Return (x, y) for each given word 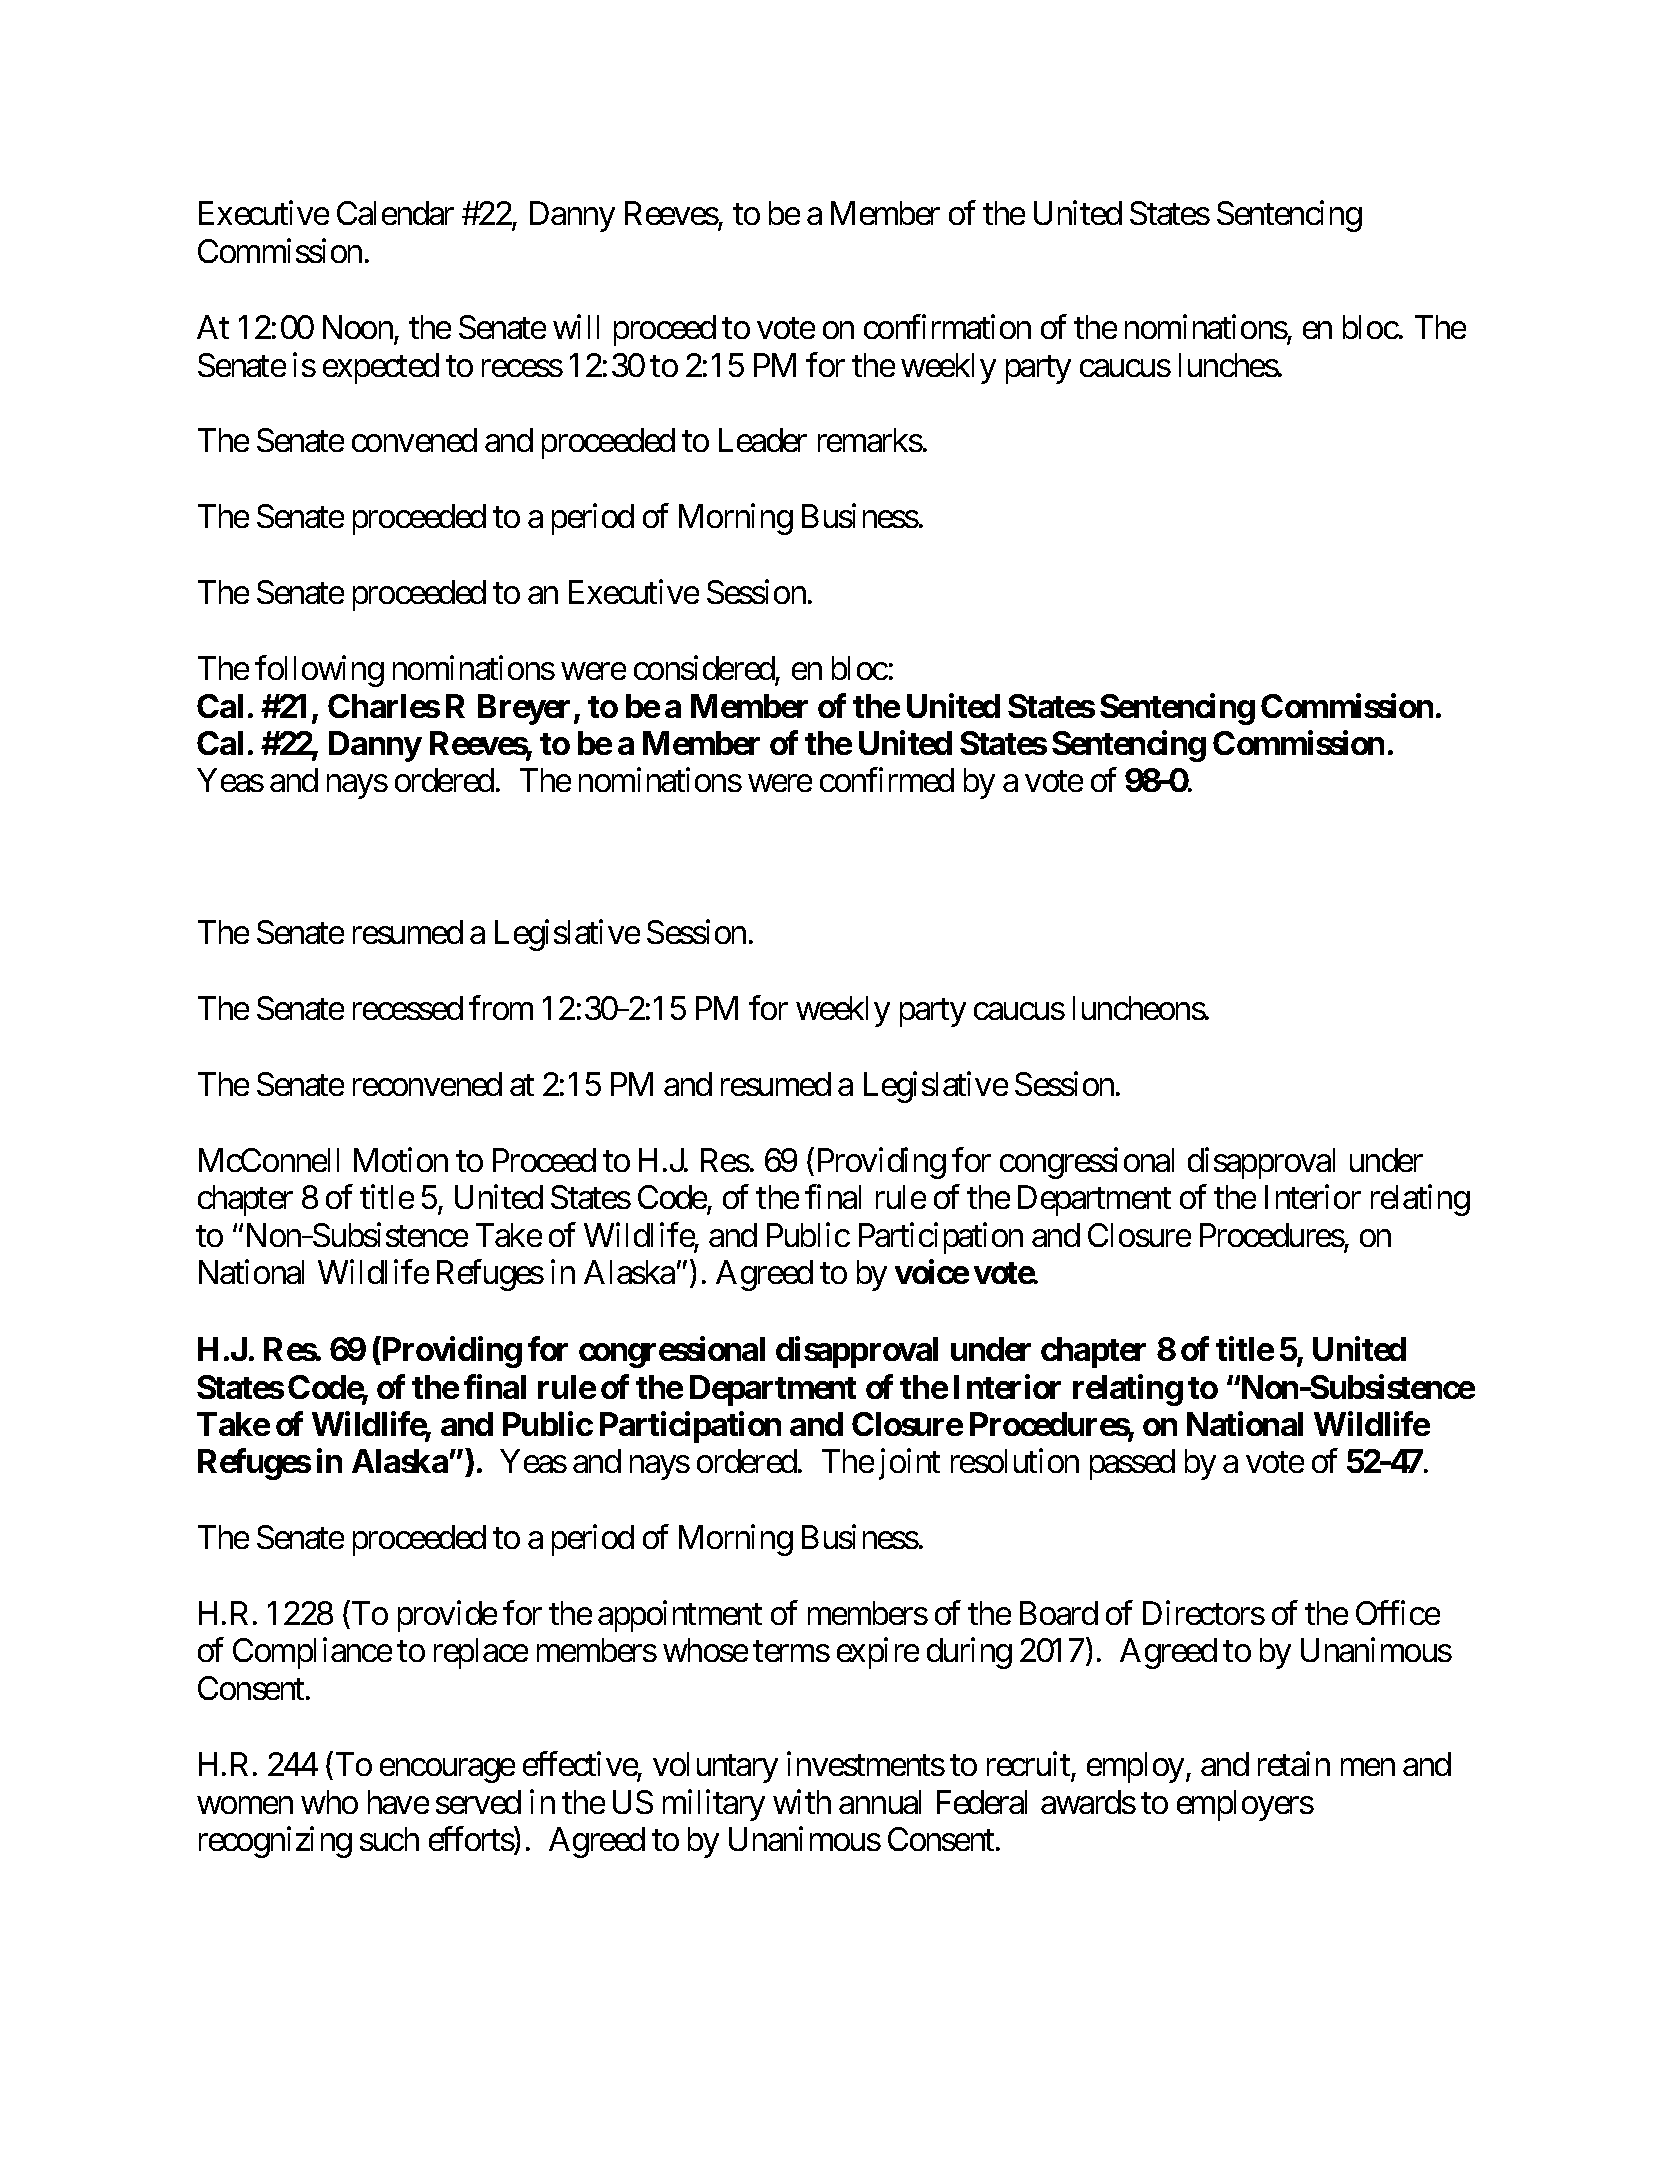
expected (381, 368)
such (389, 1839)
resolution (1015, 1461)
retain (1294, 1764)
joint (909, 1464)
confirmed (887, 780)
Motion (401, 1159)
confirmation (947, 327)
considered (704, 667)
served (478, 1802)
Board (1059, 1613)
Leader (763, 440)
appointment (680, 1616)
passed (1132, 1464)
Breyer (526, 709)
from (501, 1008)
